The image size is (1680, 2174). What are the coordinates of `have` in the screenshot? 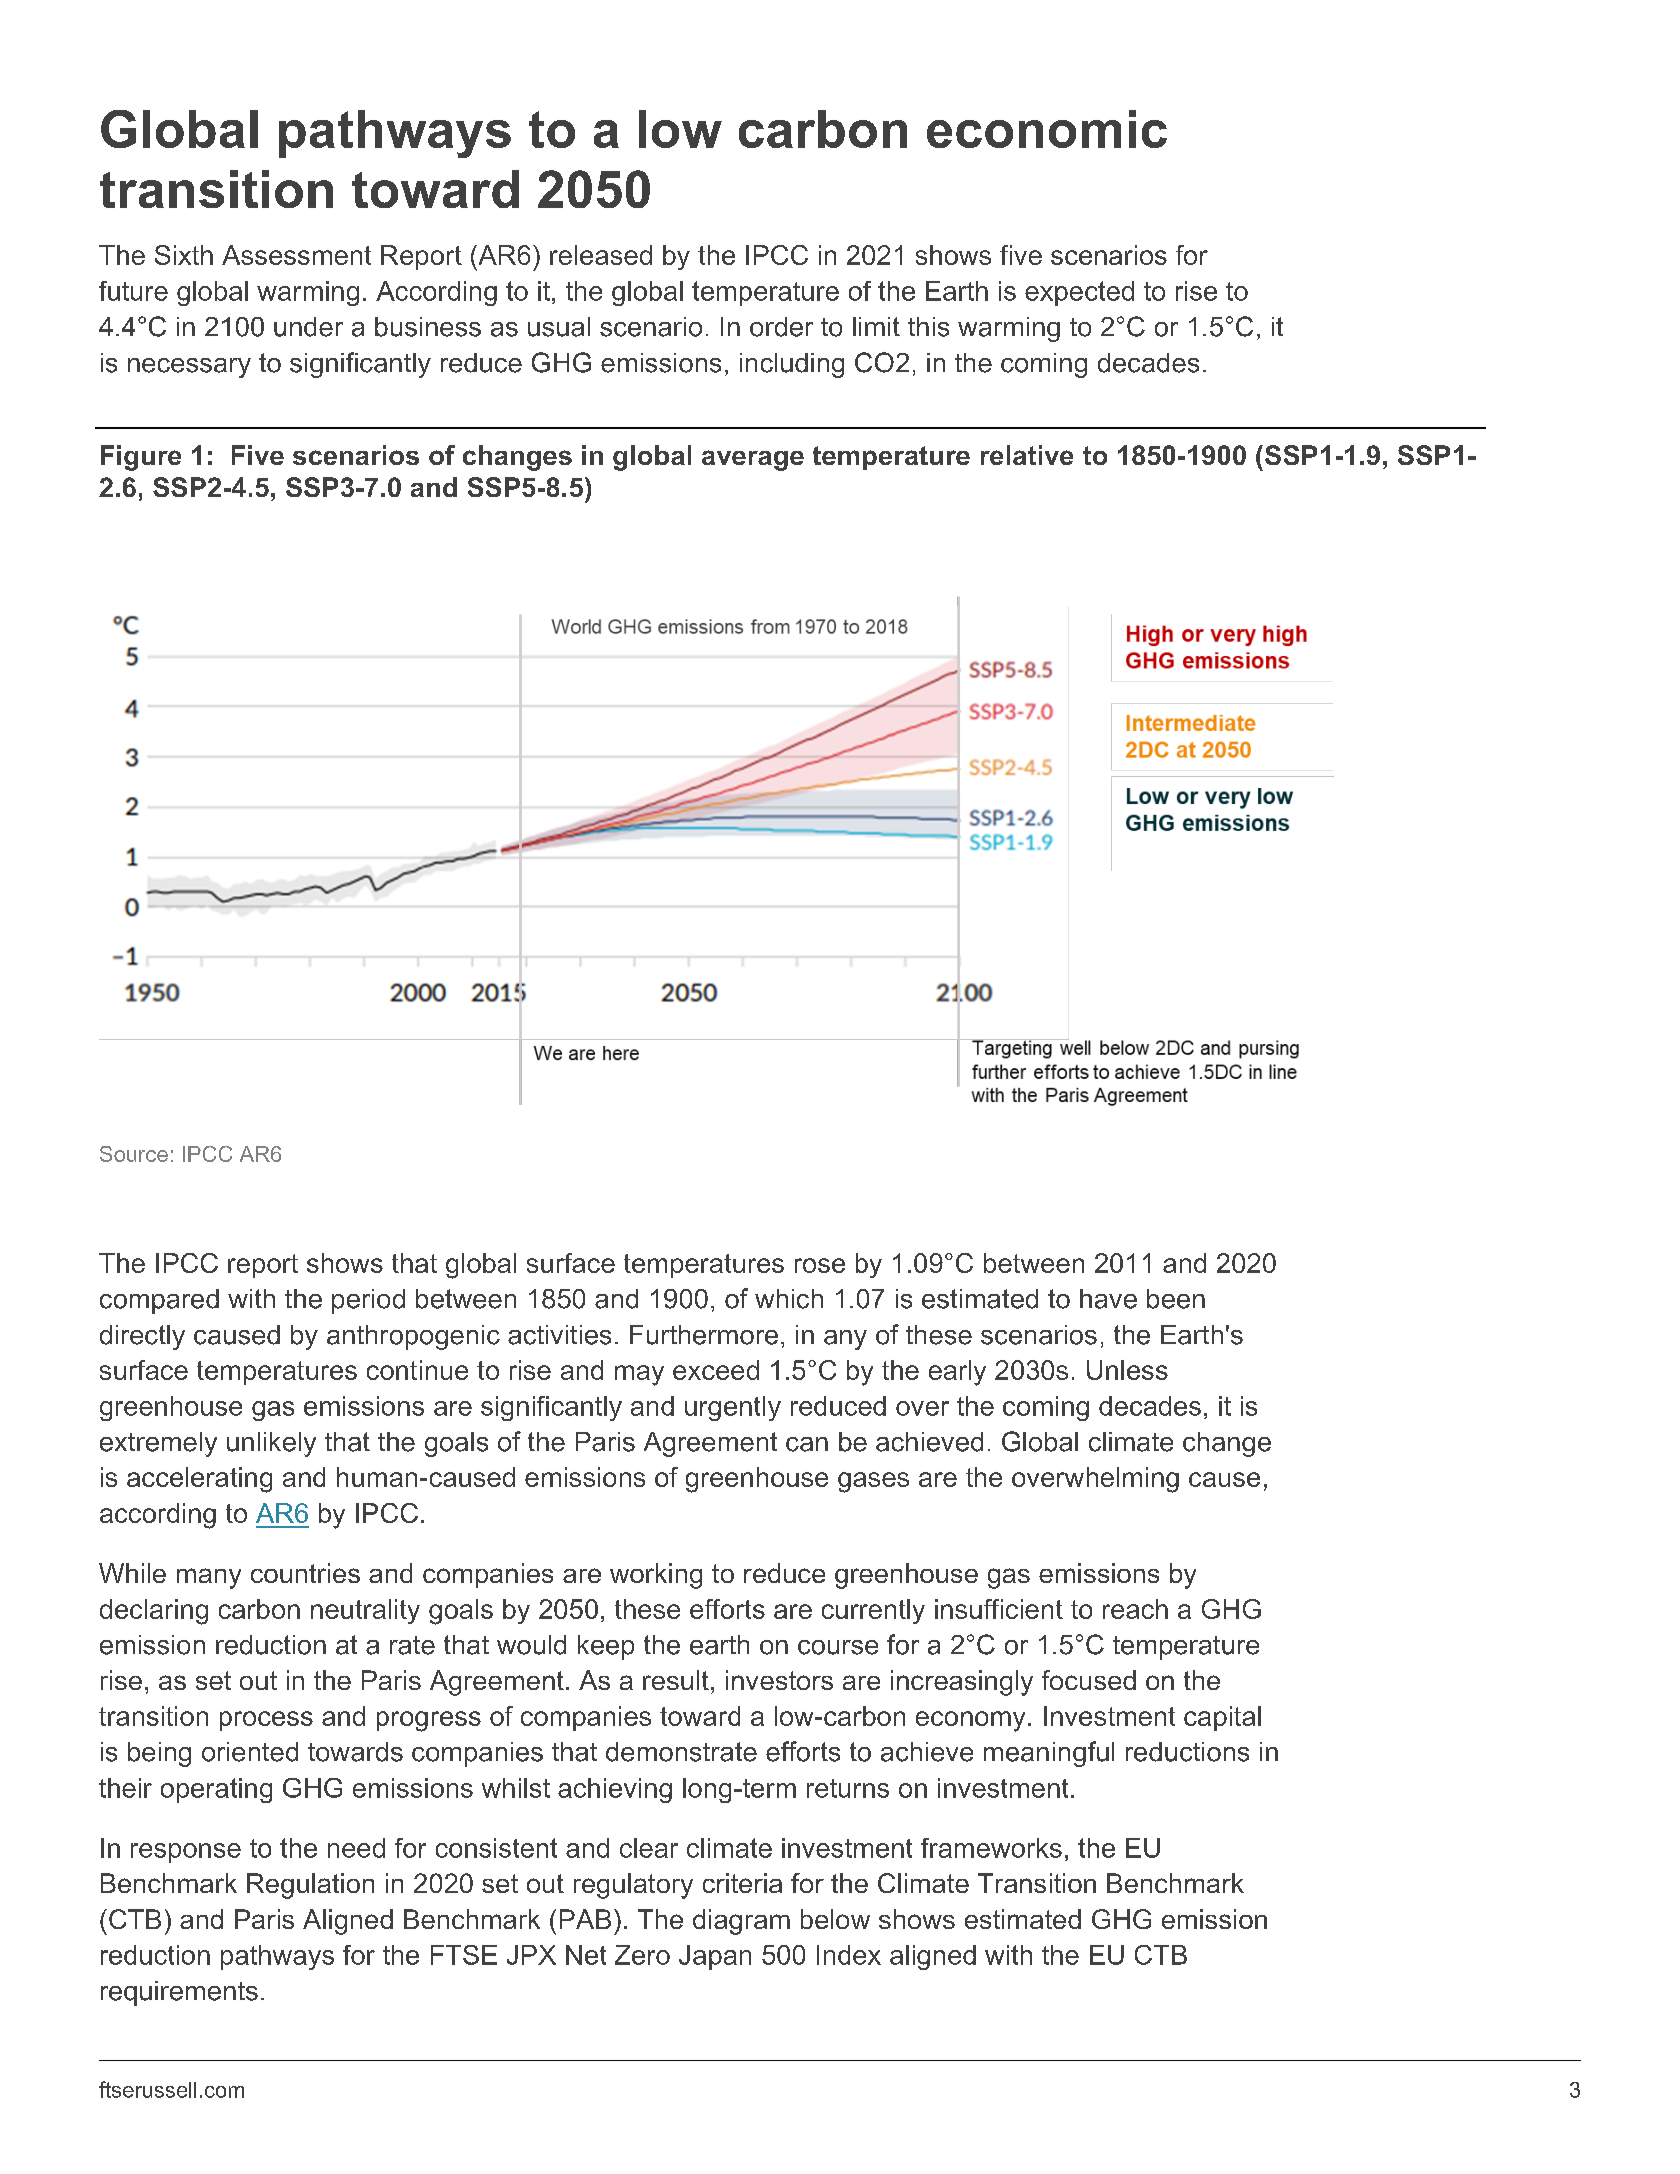 It's located at (1108, 1299).
